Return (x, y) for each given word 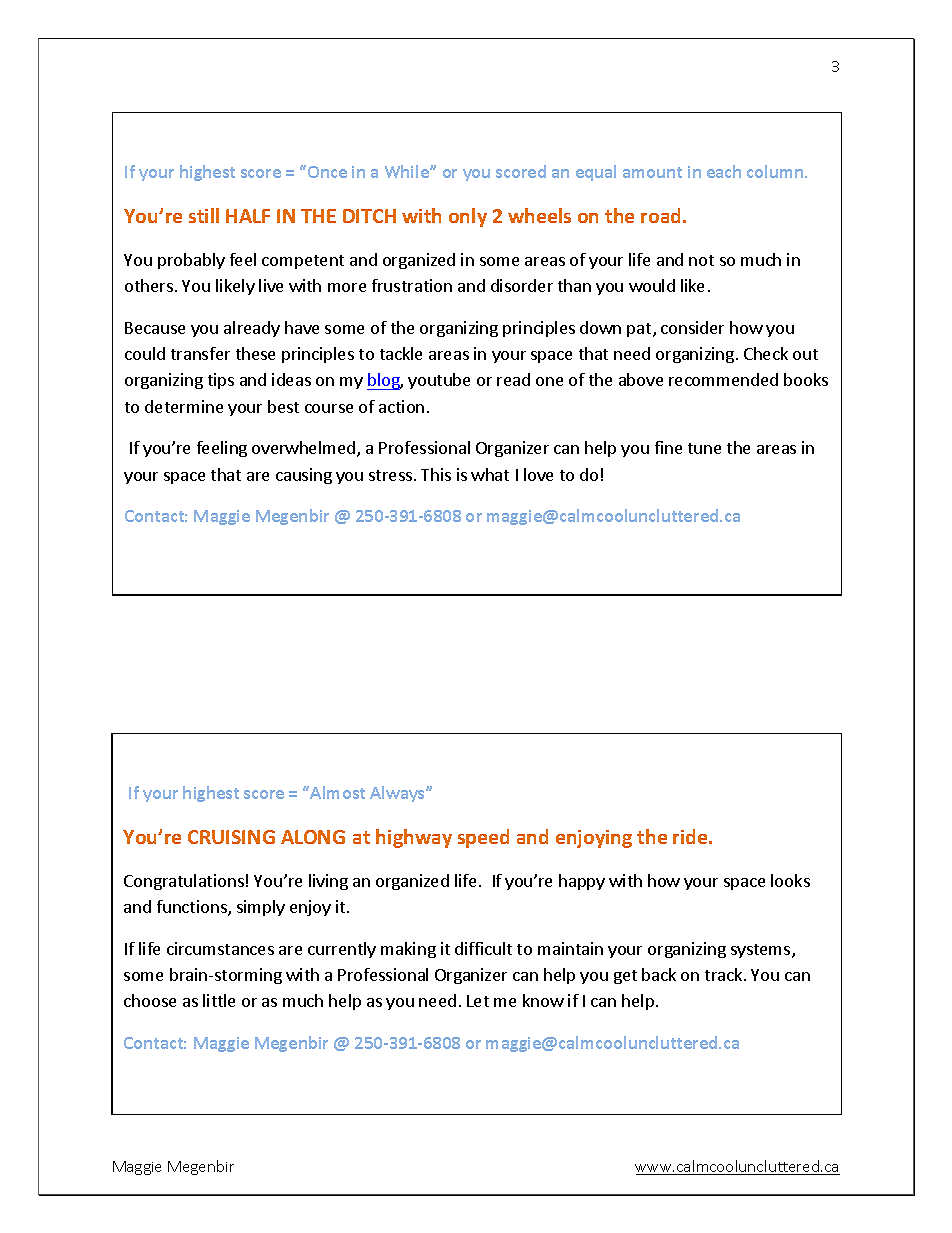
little (219, 1000)
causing (304, 476)
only (468, 217)
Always (398, 794)
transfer (200, 353)
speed (483, 838)
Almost (337, 792)
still (204, 215)
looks (790, 880)
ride (691, 836)
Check (766, 353)
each (724, 171)
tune (704, 448)
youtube (439, 381)
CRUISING (231, 837)
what (490, 474)
